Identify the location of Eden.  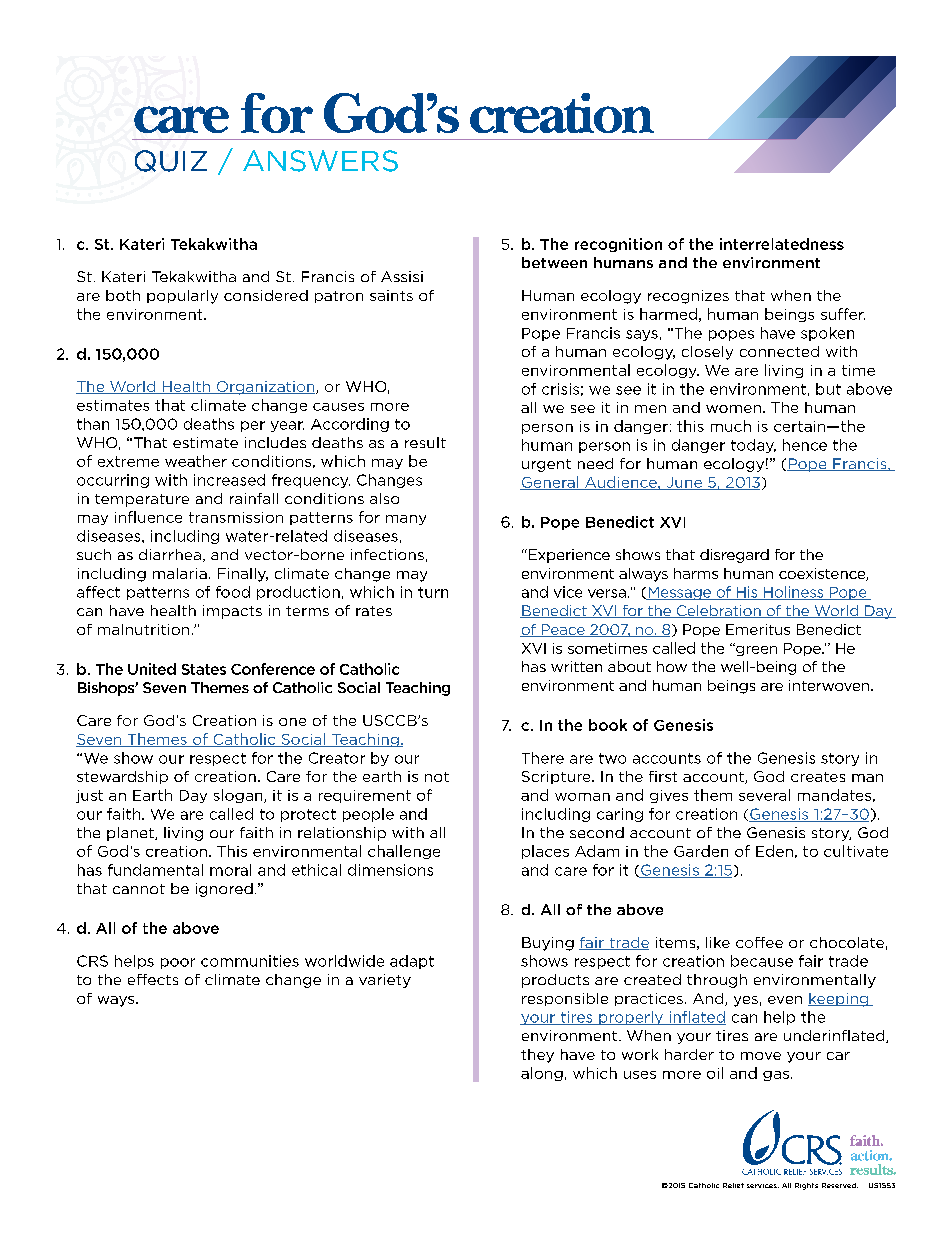
(774, 851).
